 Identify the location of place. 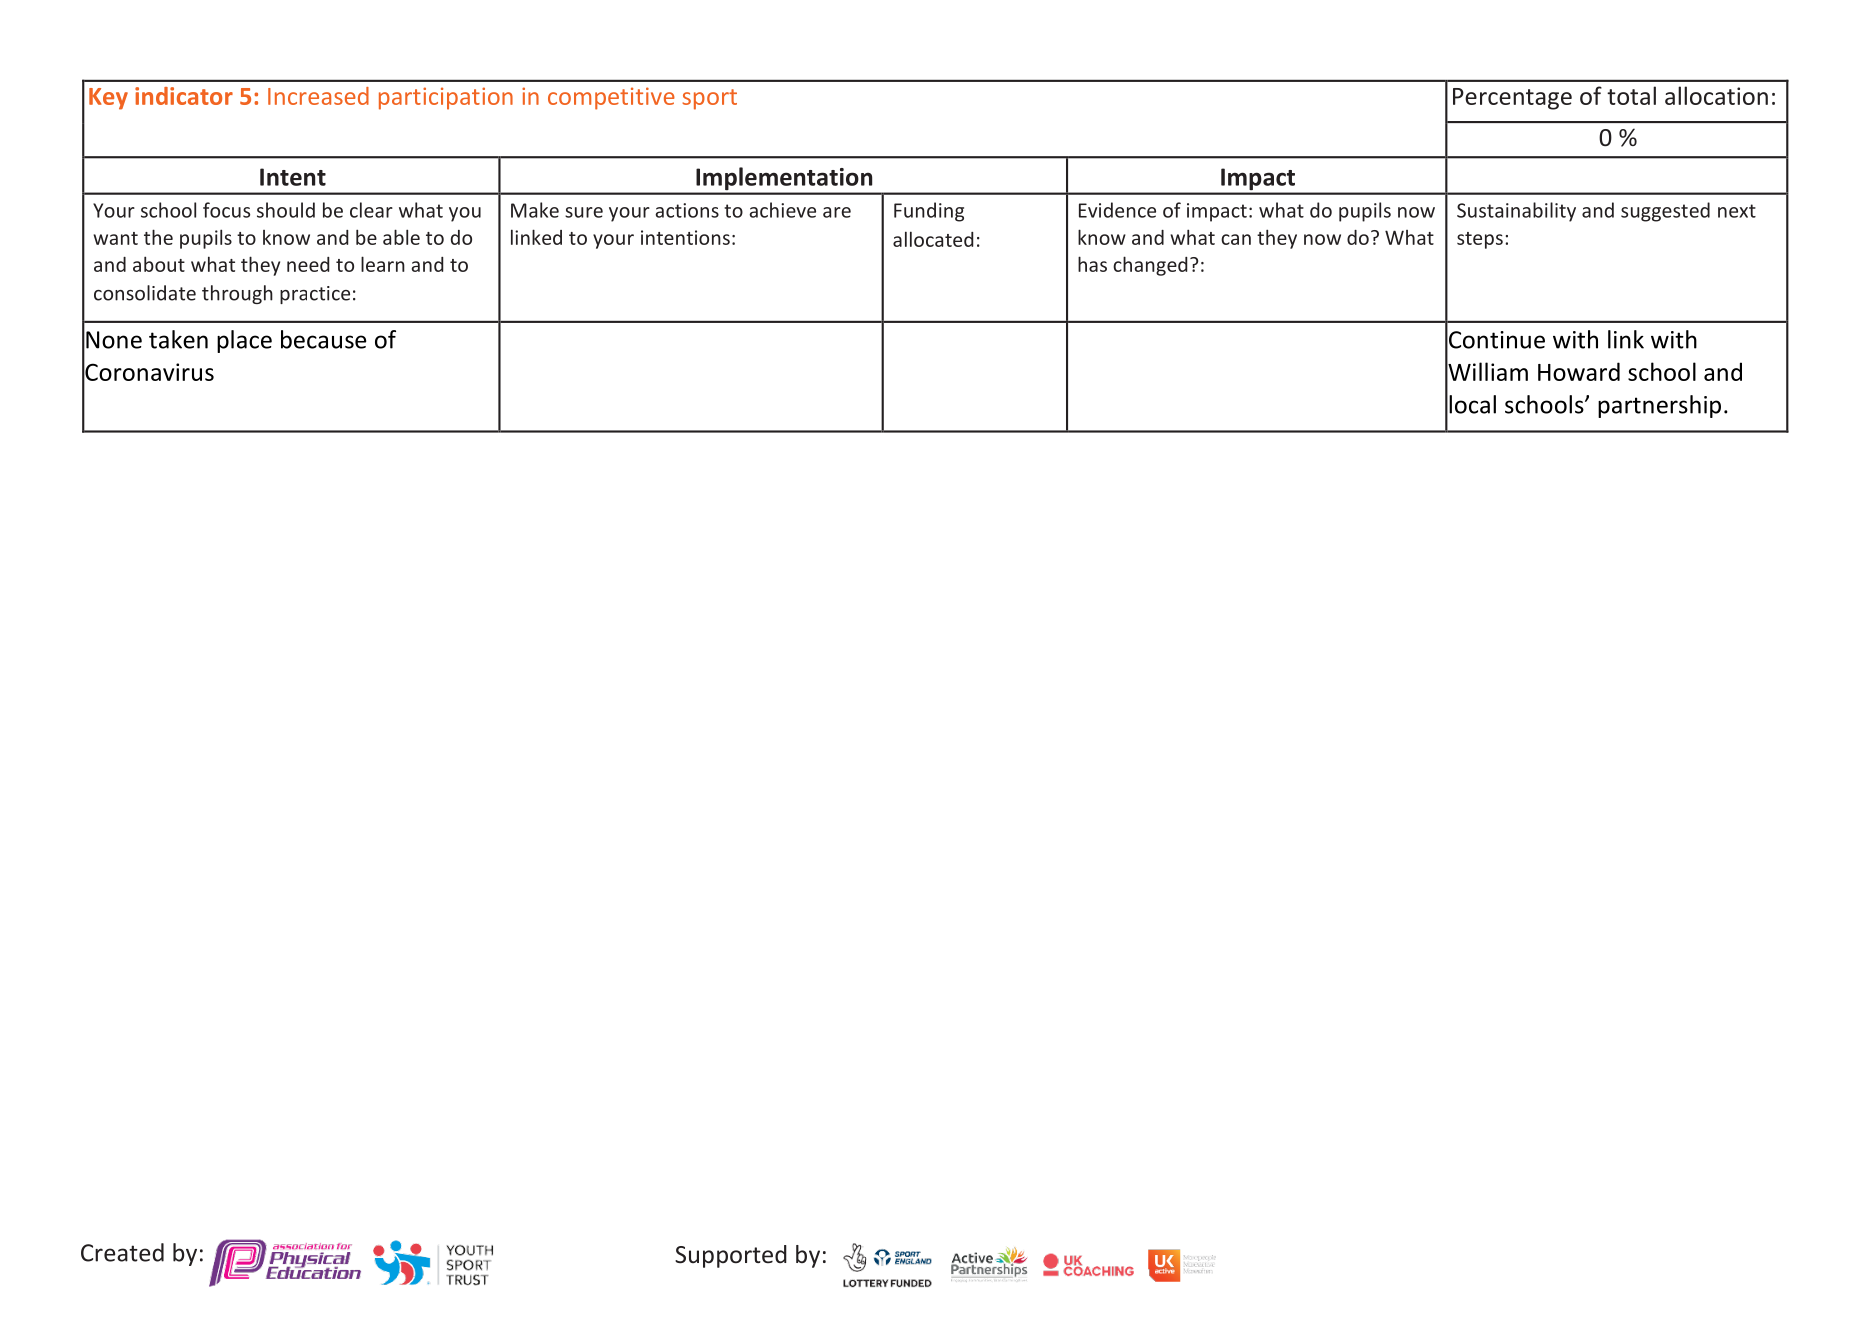
(244, 341).
